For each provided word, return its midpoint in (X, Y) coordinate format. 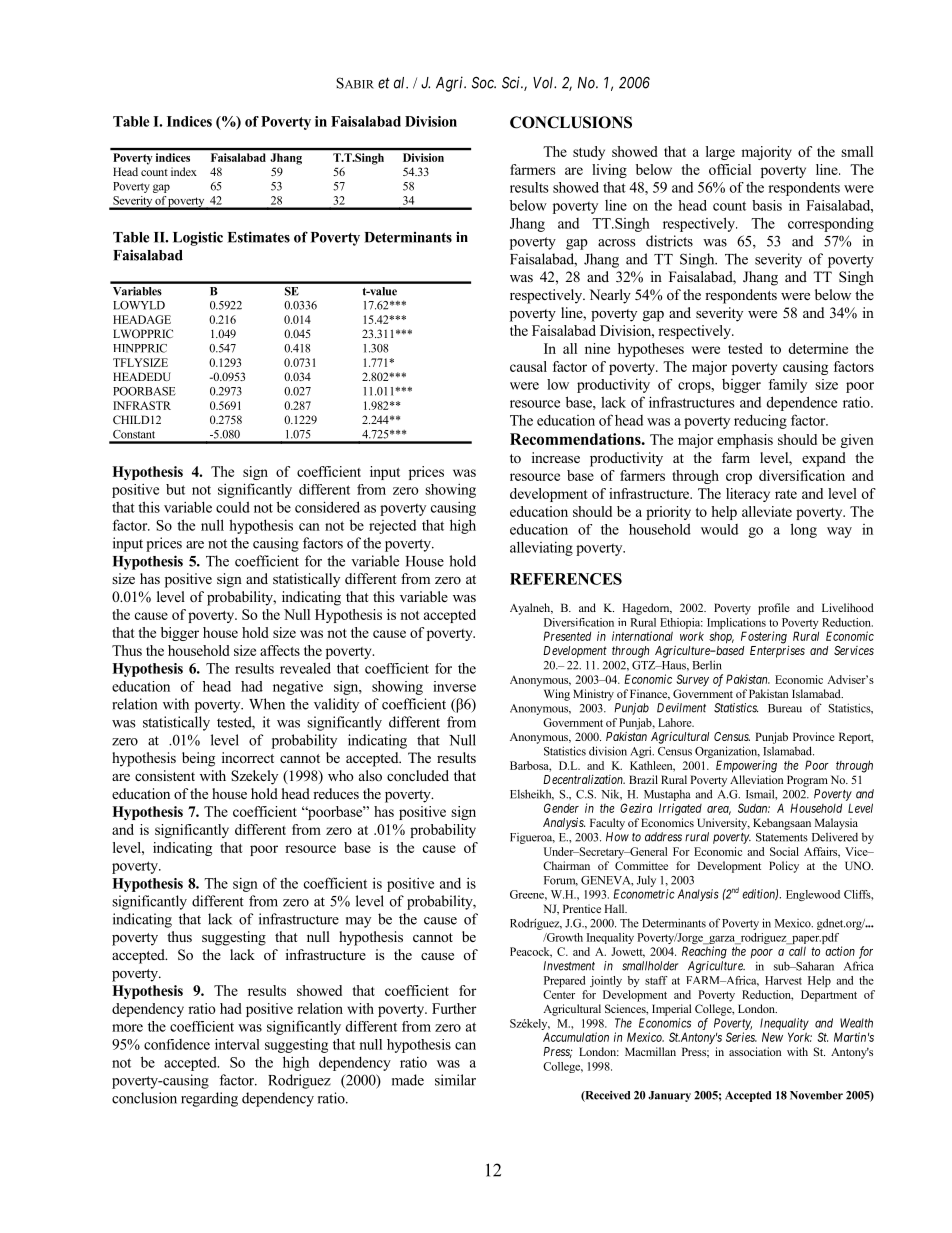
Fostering (764, 637)
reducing (760, 421)
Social (784, 851)
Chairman (566, 865)
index (184, 171)
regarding (209, 1099)
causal (528, 366)
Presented (567, 636)
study (589, 153)
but (175, 489)
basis (767, 205)
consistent (165, 775)
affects (280, 650)
